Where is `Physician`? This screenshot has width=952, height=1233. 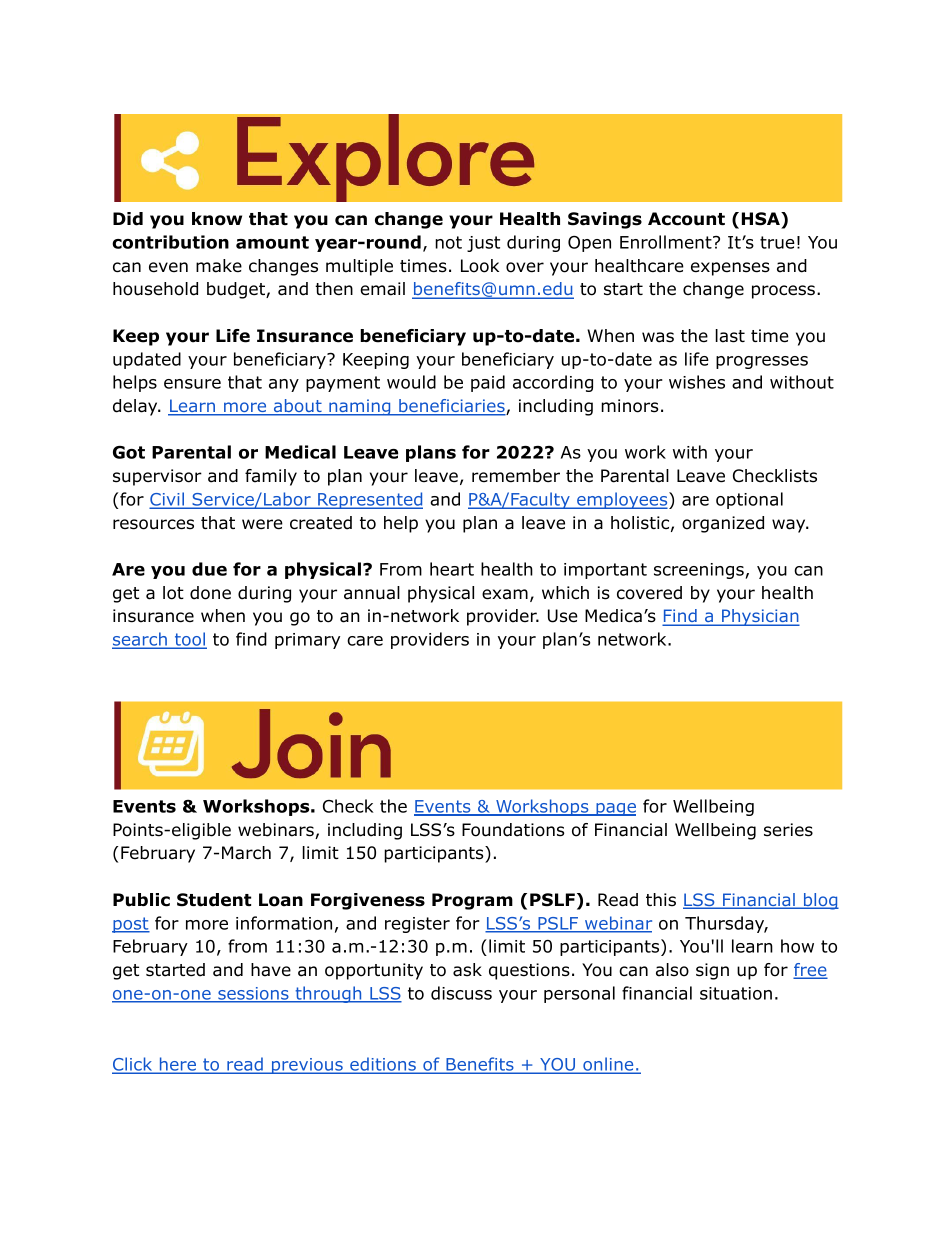
Physician is located at coordinates (760, 617).
